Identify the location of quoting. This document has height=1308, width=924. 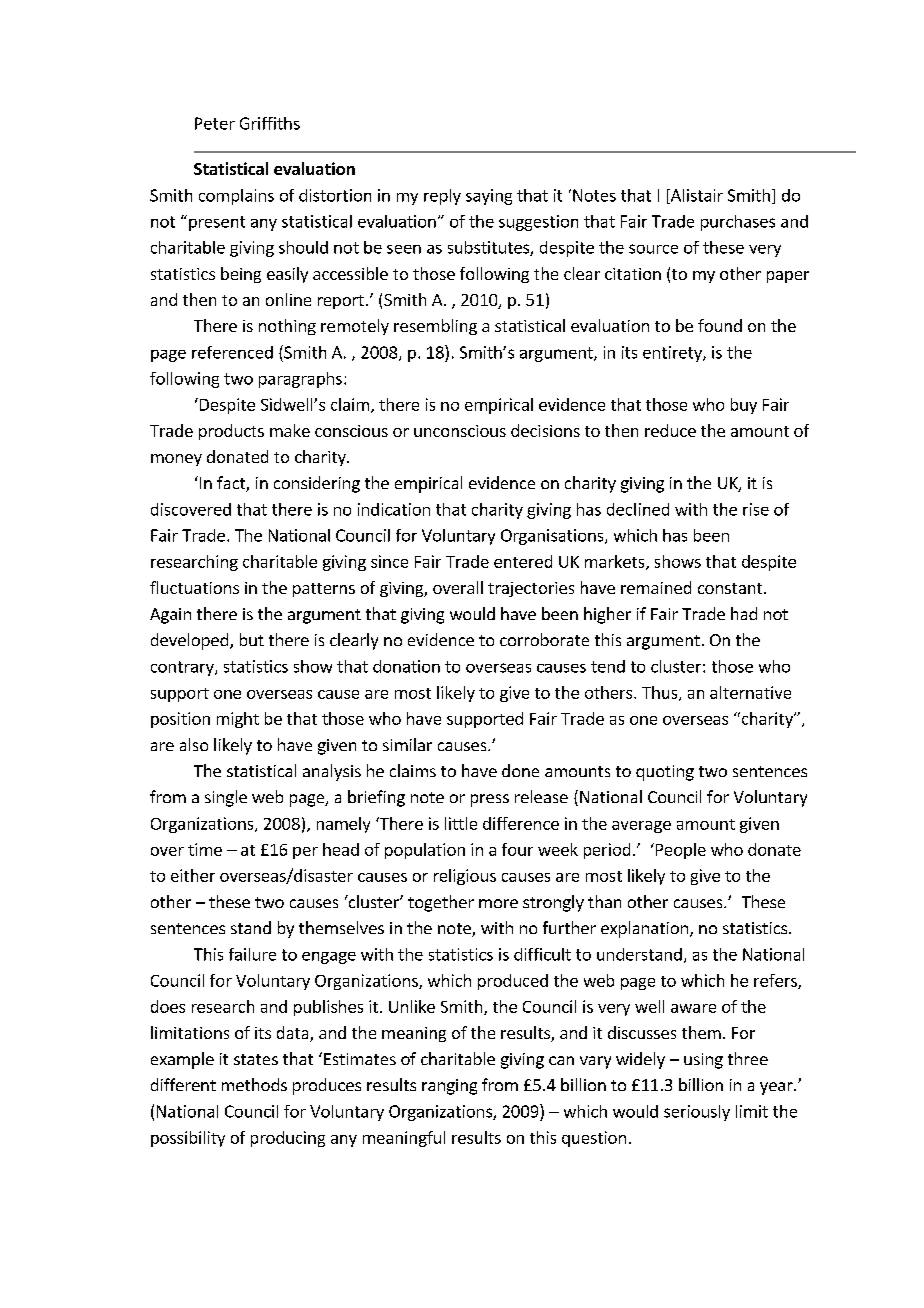
(665, 773).
